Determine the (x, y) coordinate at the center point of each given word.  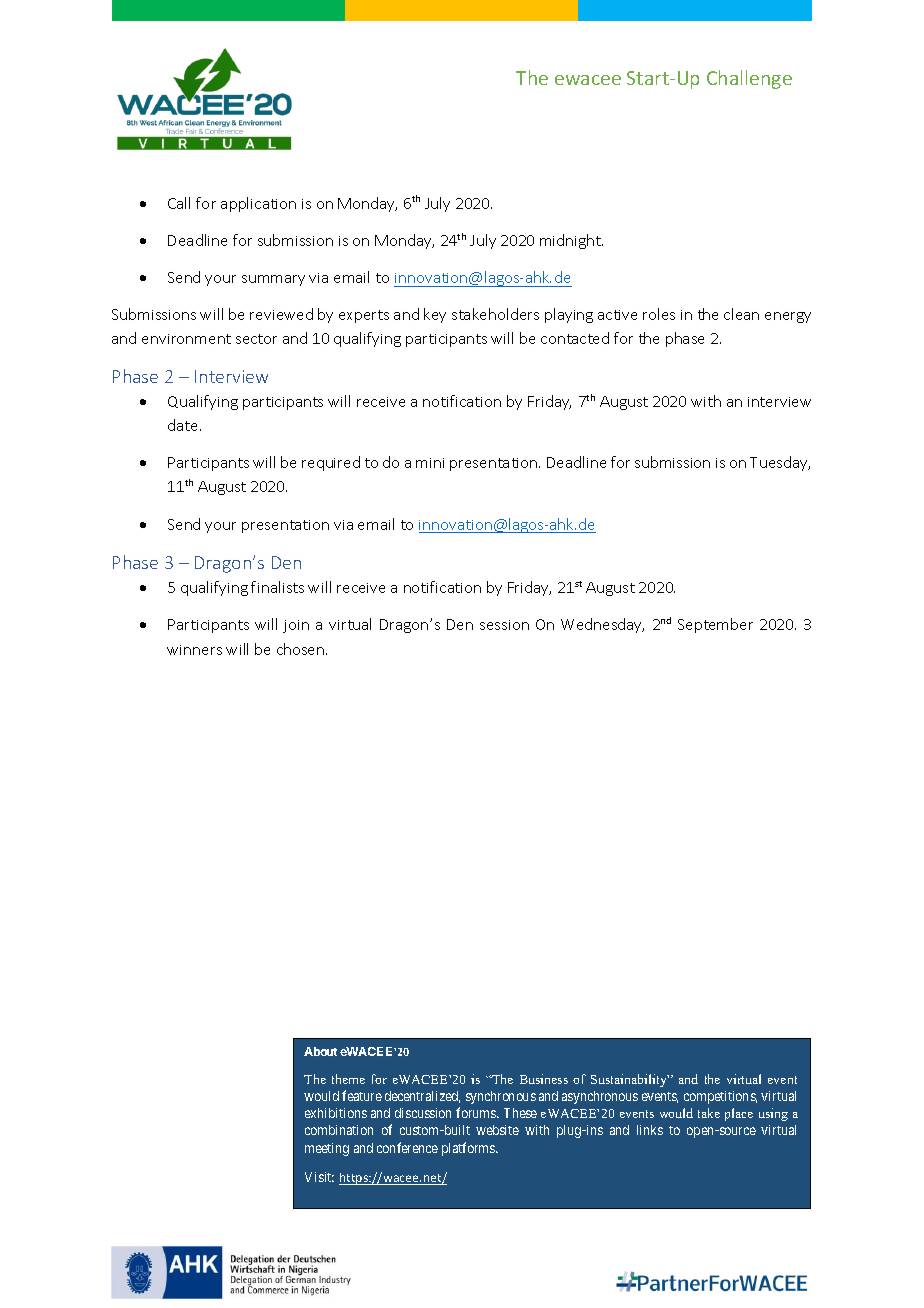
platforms (469, 1149)
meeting (327, 1149)
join (296, 626)
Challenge (749, 79)
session (504, 625)
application (258, 204)
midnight (571, 241)
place (739, 1114)
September (715, 625)
